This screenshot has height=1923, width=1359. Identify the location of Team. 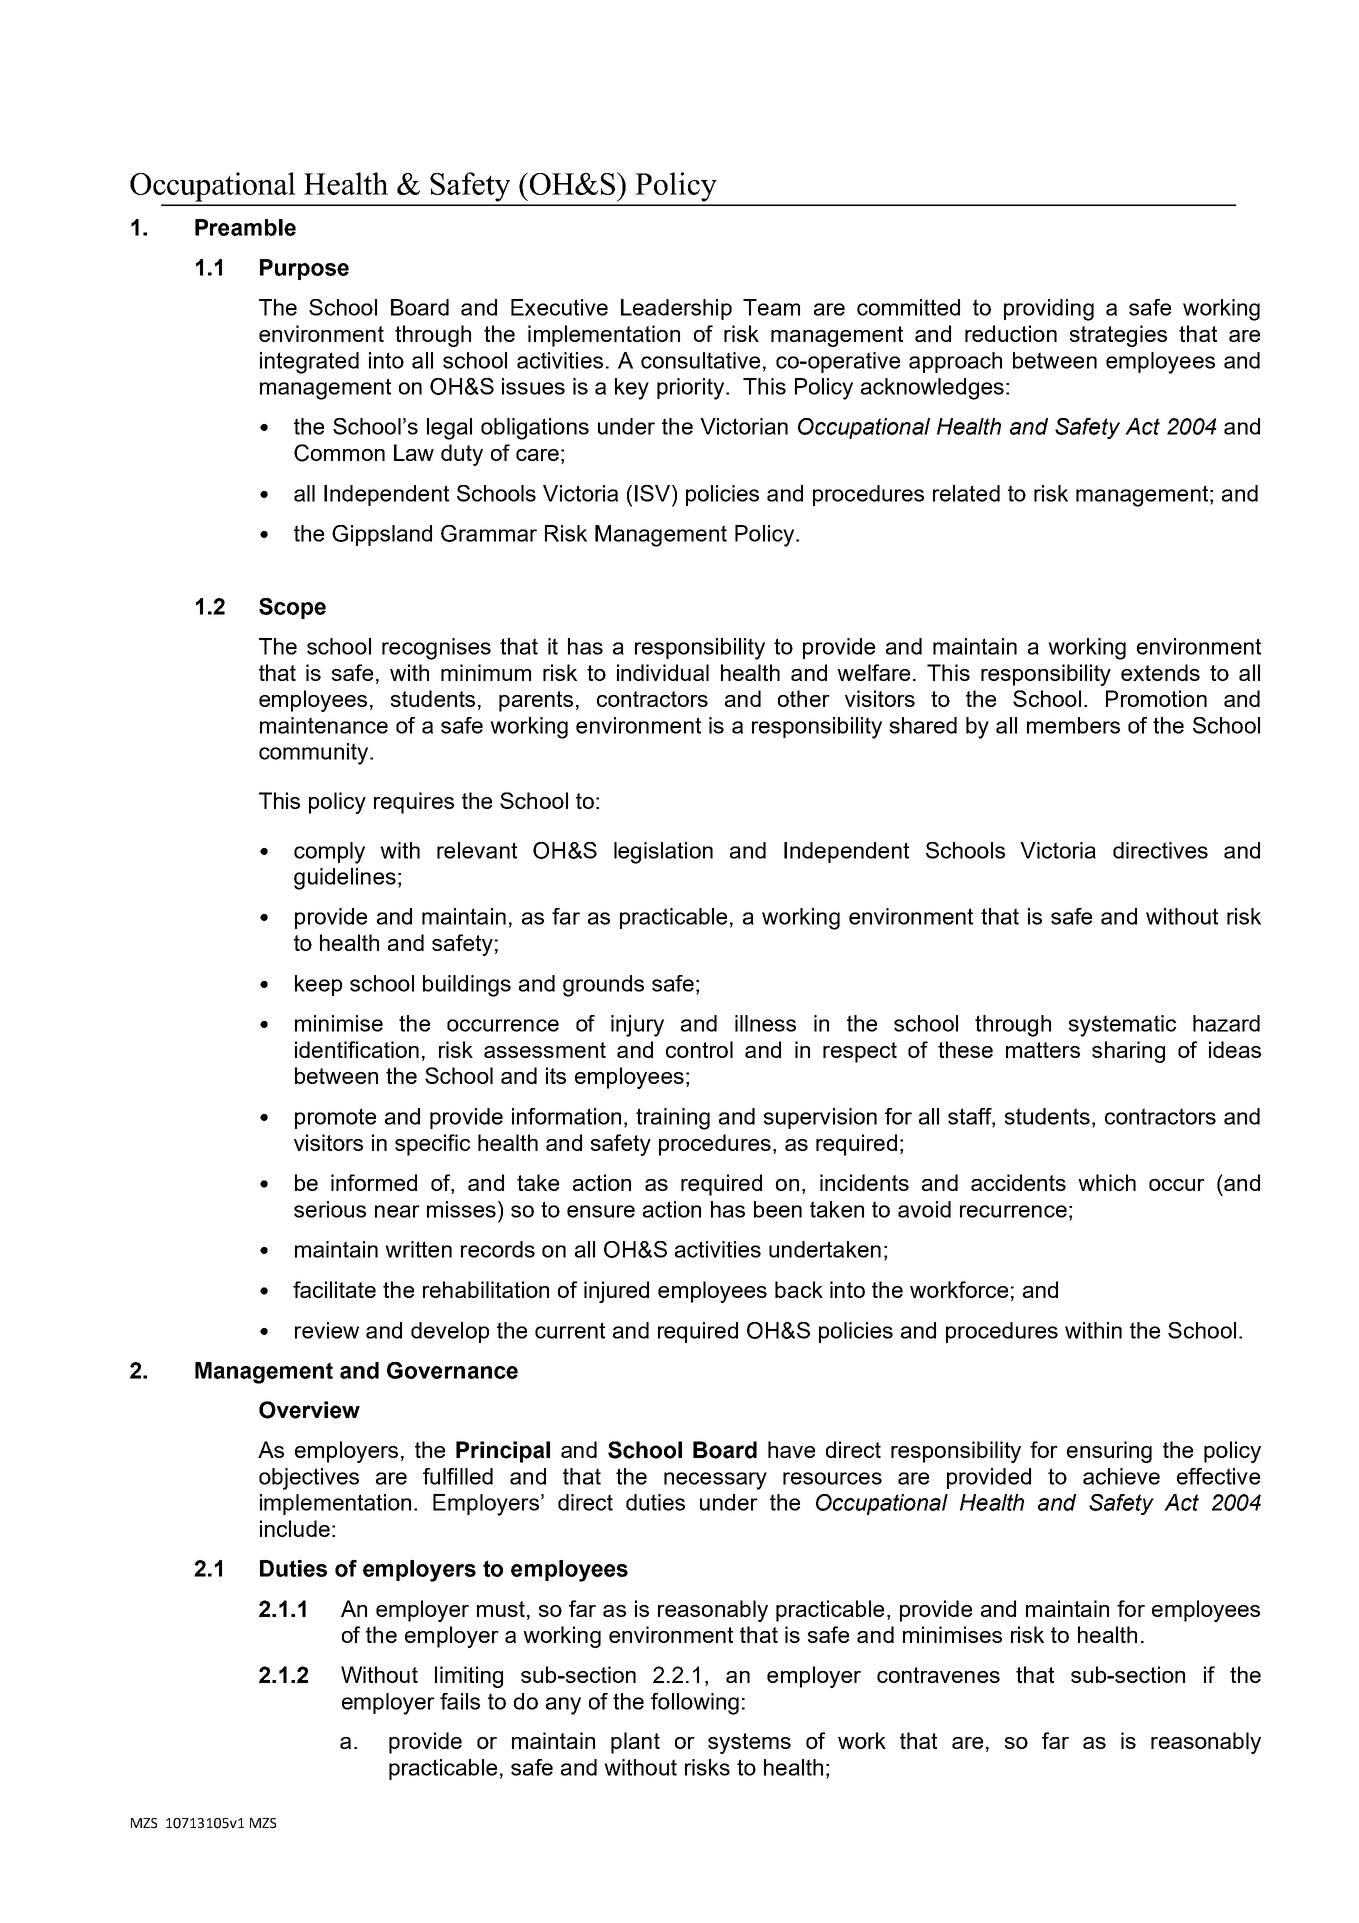
(771, 307).
